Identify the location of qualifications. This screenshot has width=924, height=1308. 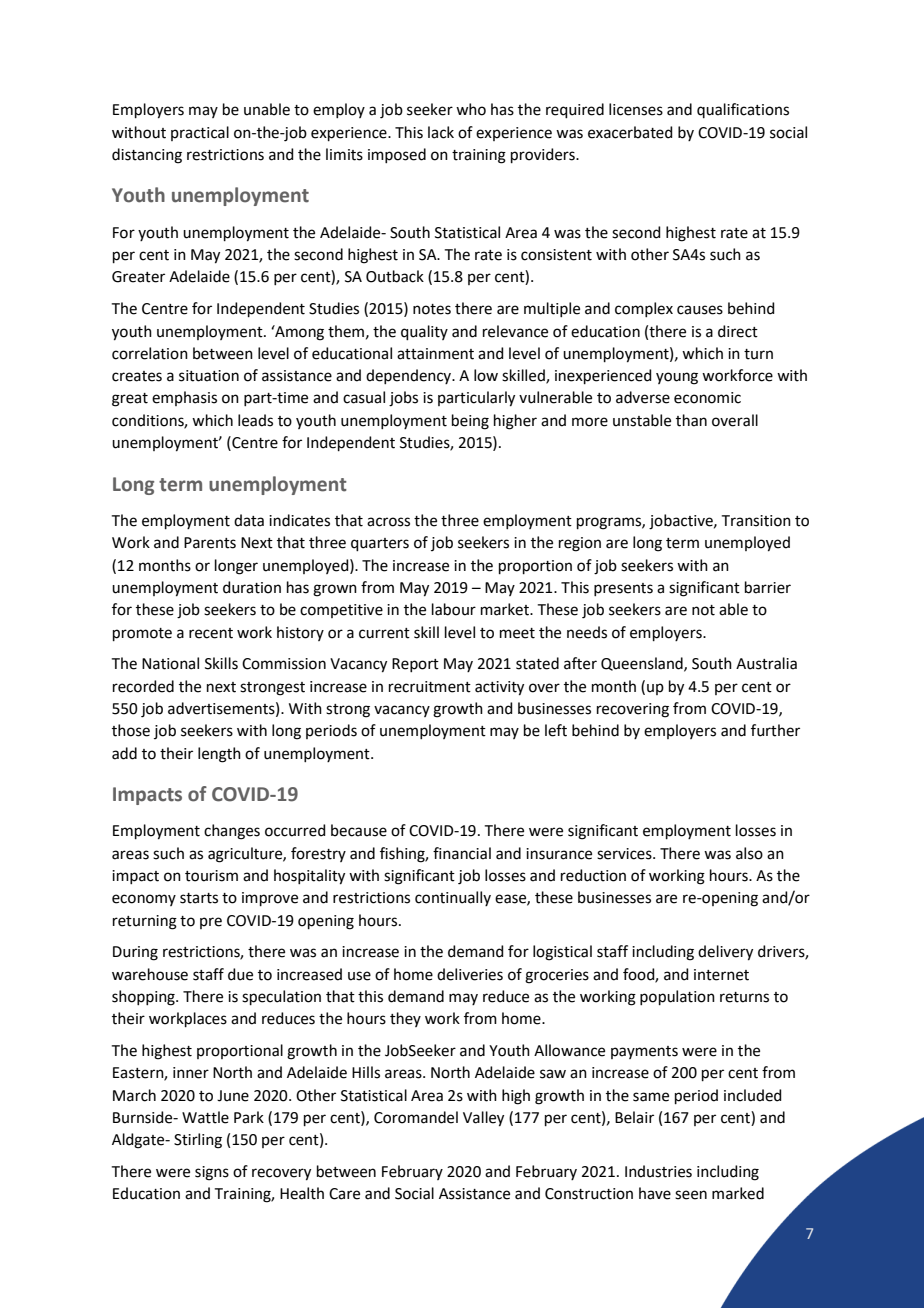
(743, 110).
